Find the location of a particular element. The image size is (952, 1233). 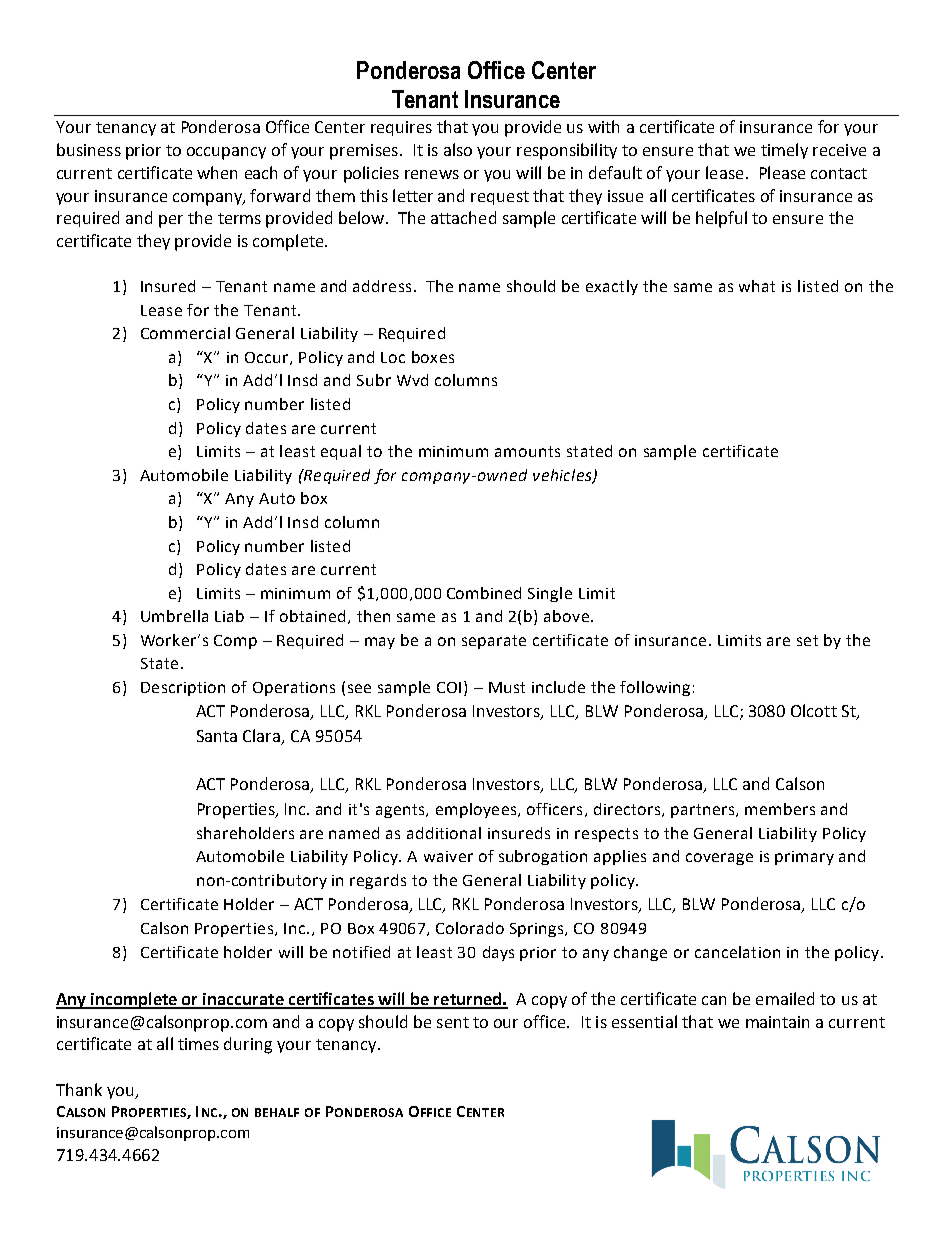

inaccurate is located at coordinates (243, 1000).
